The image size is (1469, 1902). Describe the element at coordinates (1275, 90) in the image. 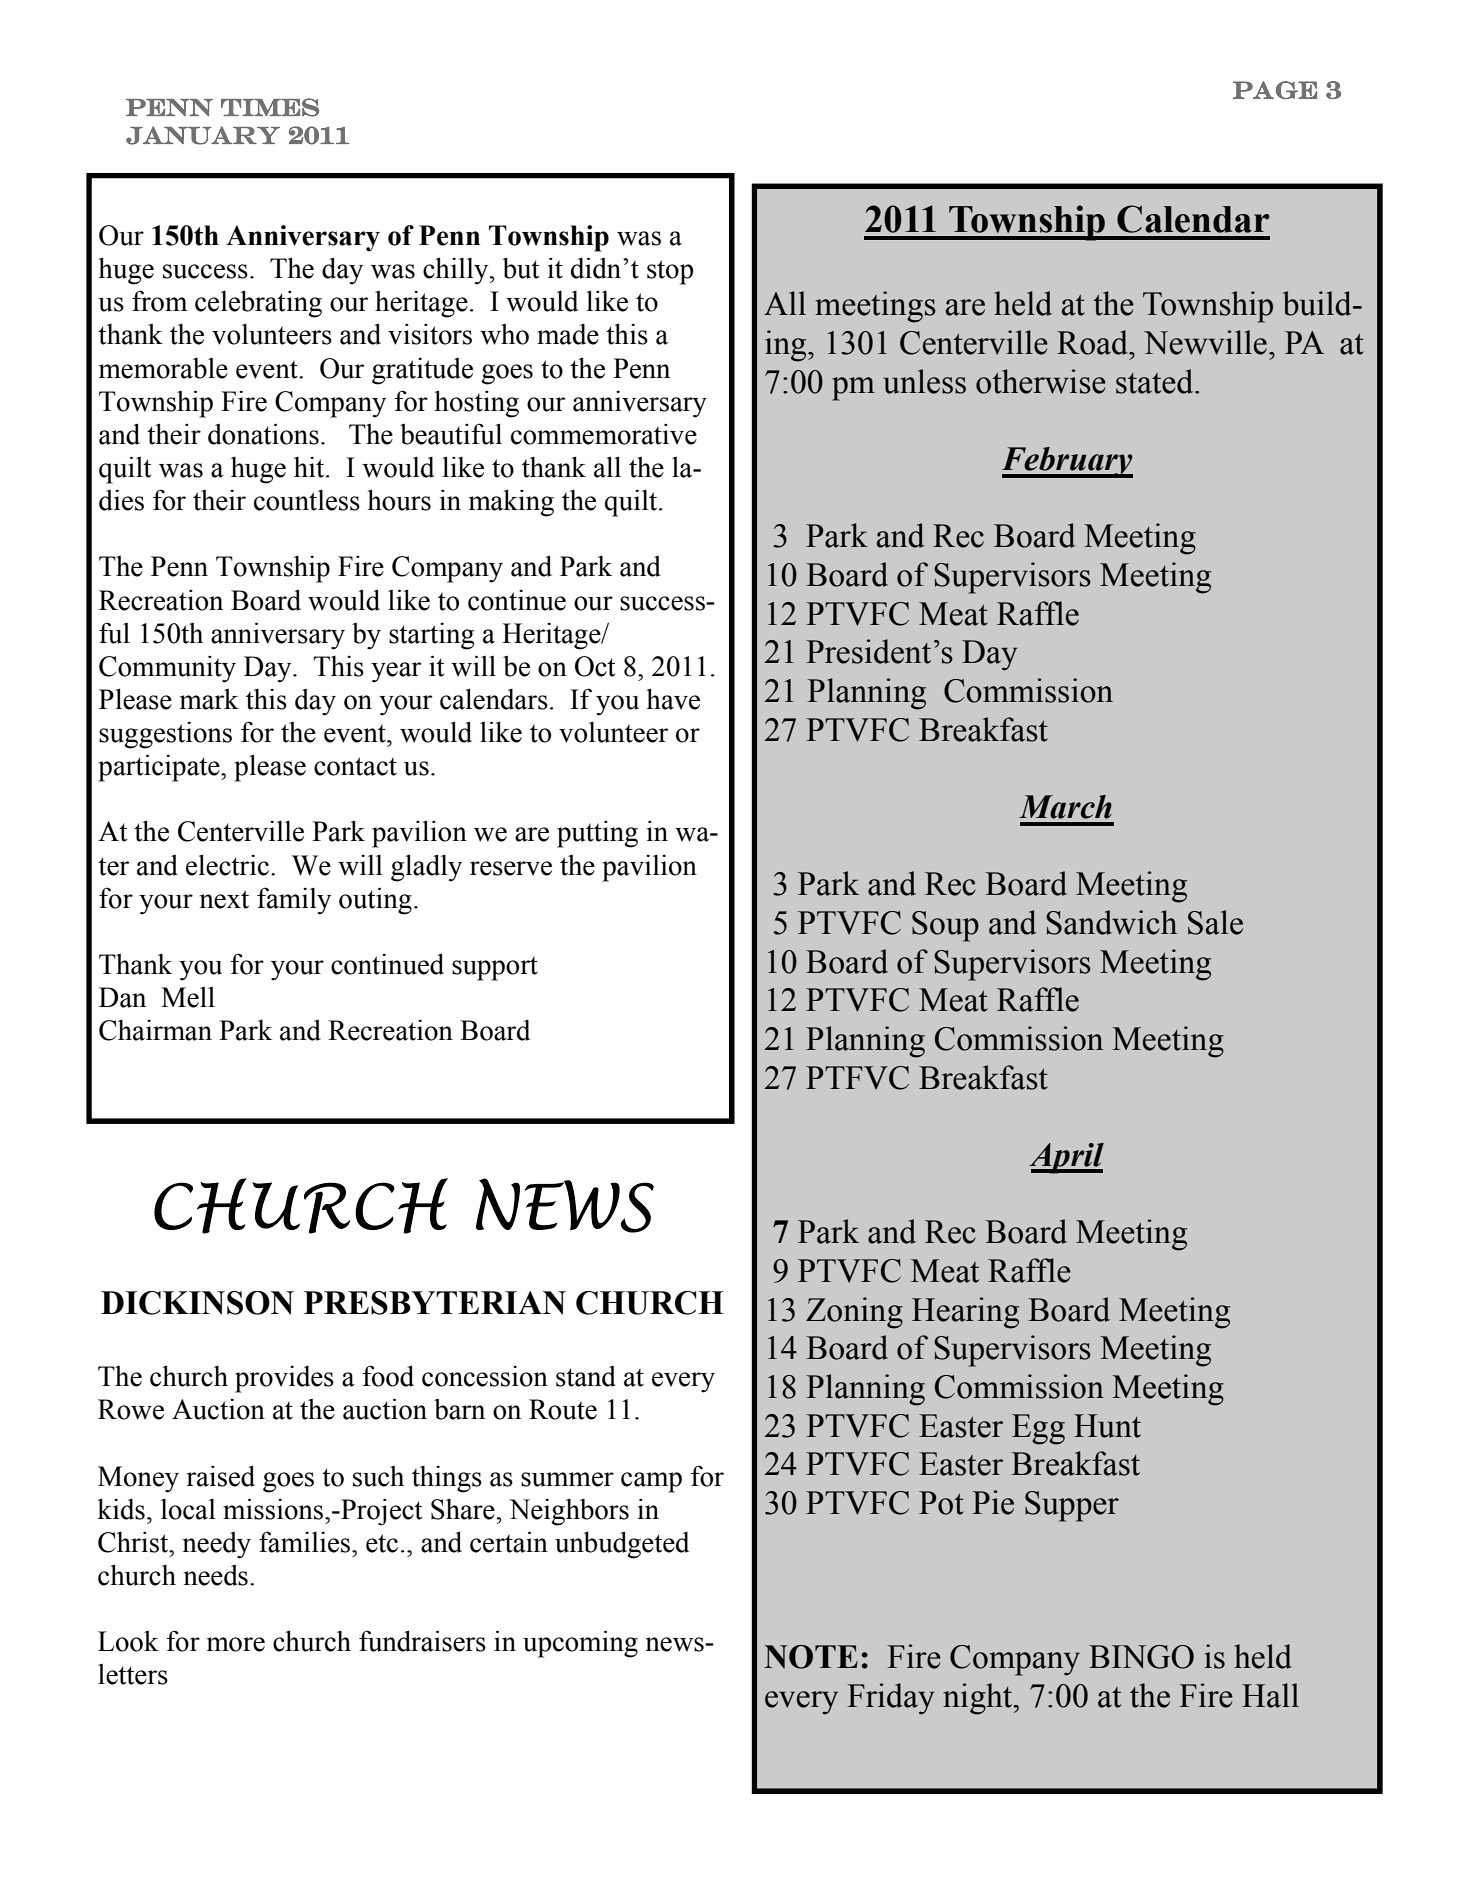

I see `PAGE` at that location.
